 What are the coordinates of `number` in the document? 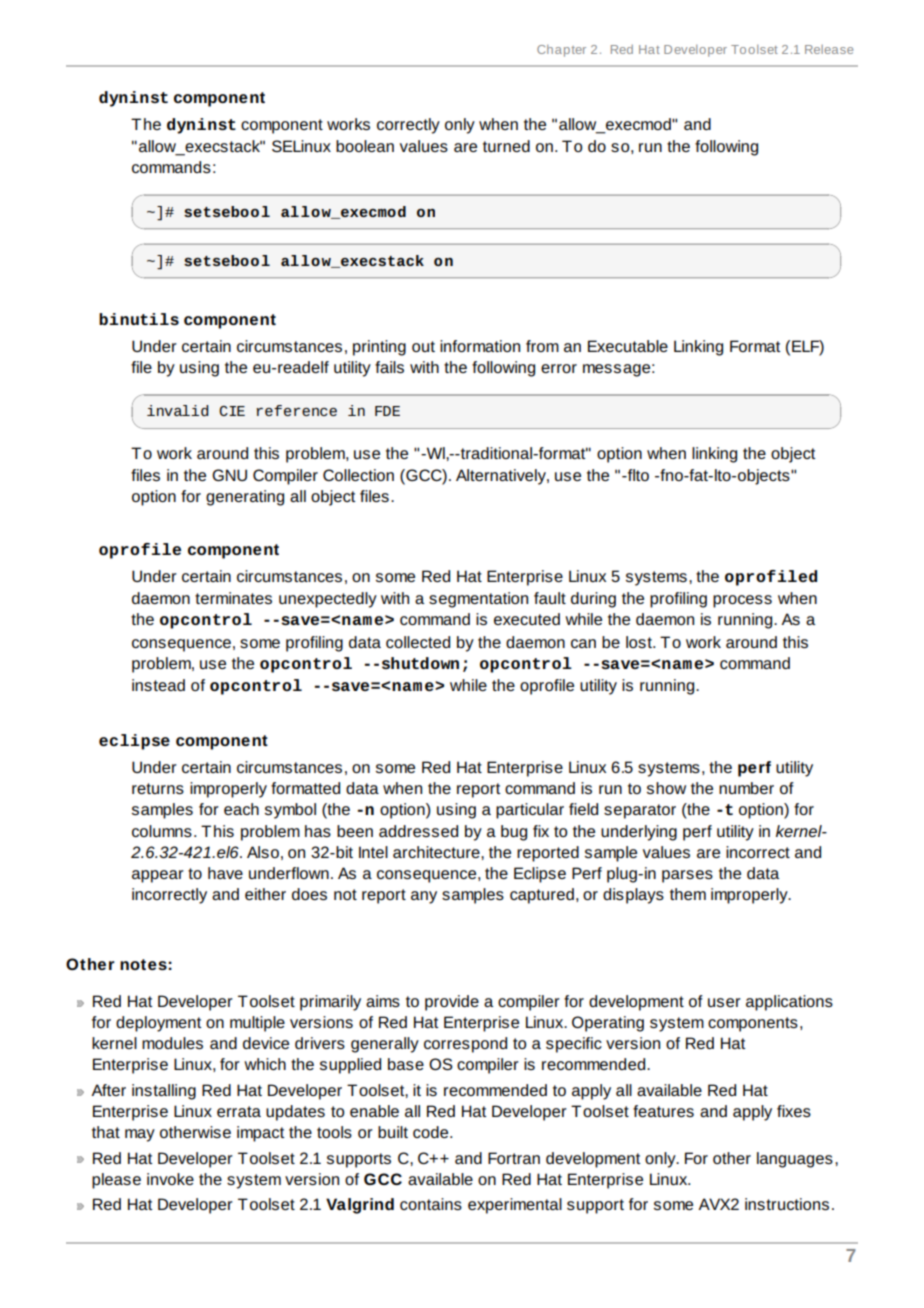 It's located at (746, 788).
